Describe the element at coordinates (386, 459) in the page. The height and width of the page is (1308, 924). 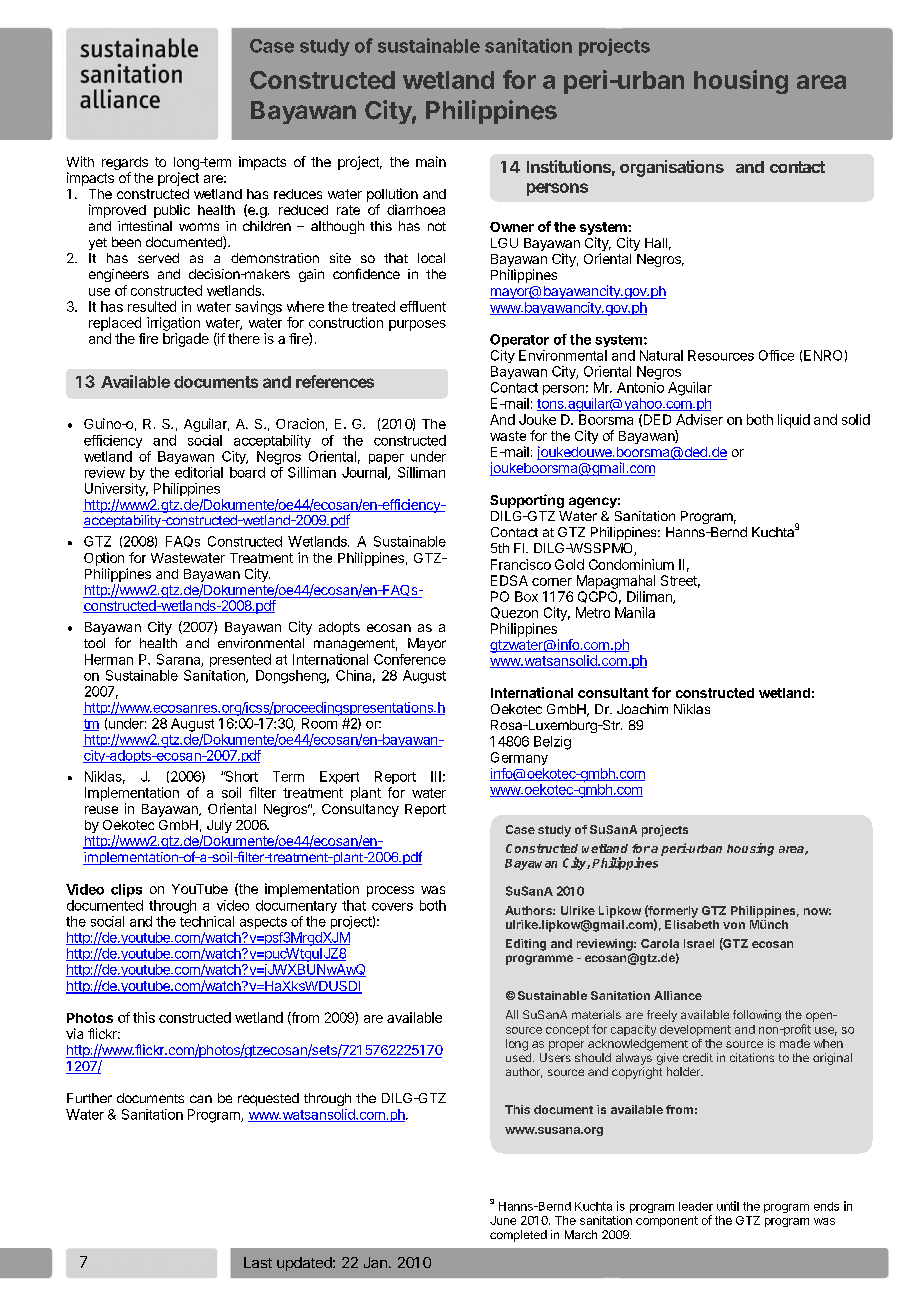
I see `paper` at that location.
